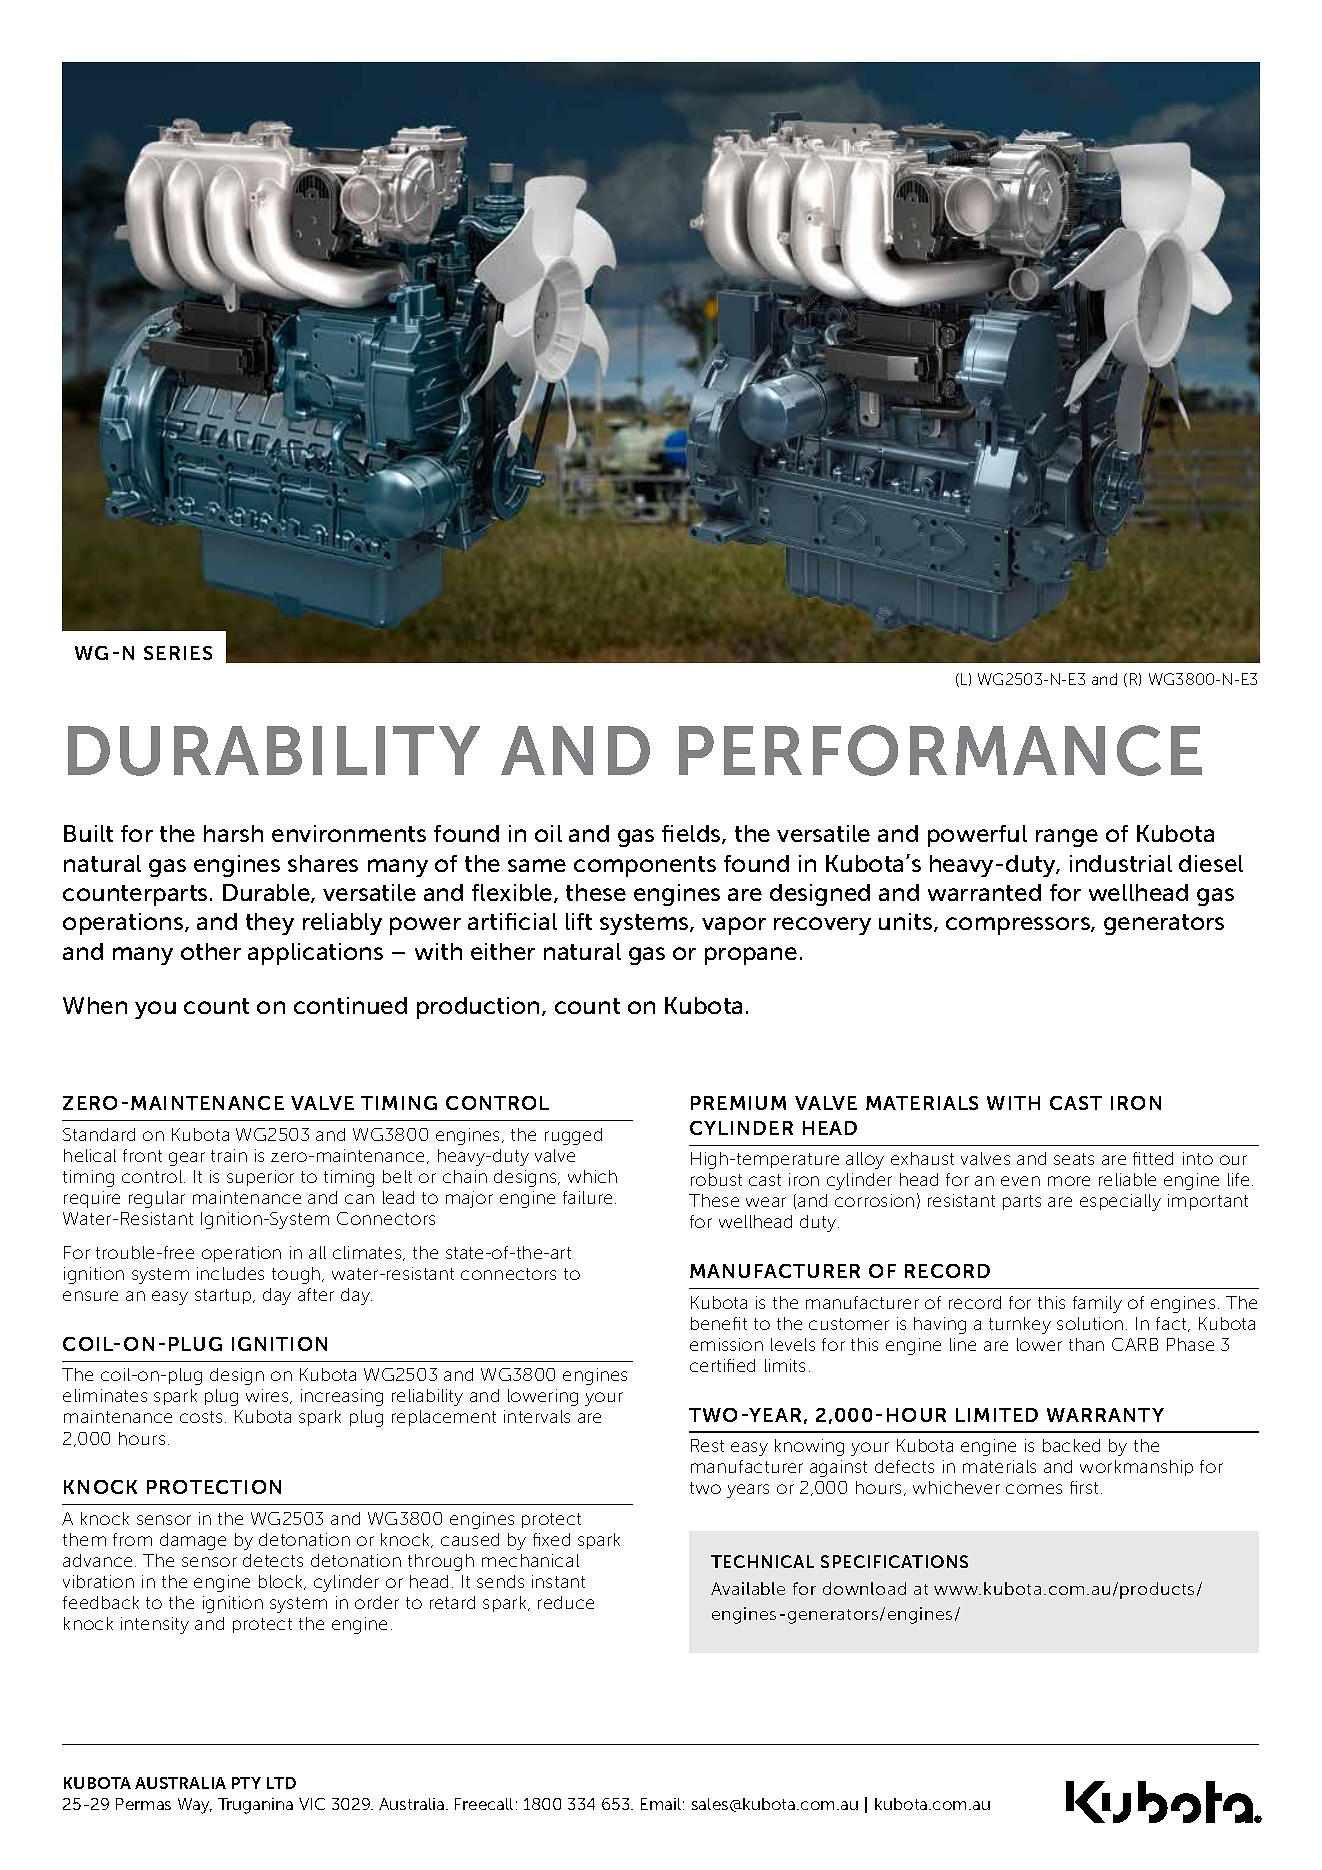 Image resolution: width=1322 pixels, height=1870 pixels. What do you see at coordinates (751, 956) in the document?
I see `propane` at bounding box center [751, 956].
